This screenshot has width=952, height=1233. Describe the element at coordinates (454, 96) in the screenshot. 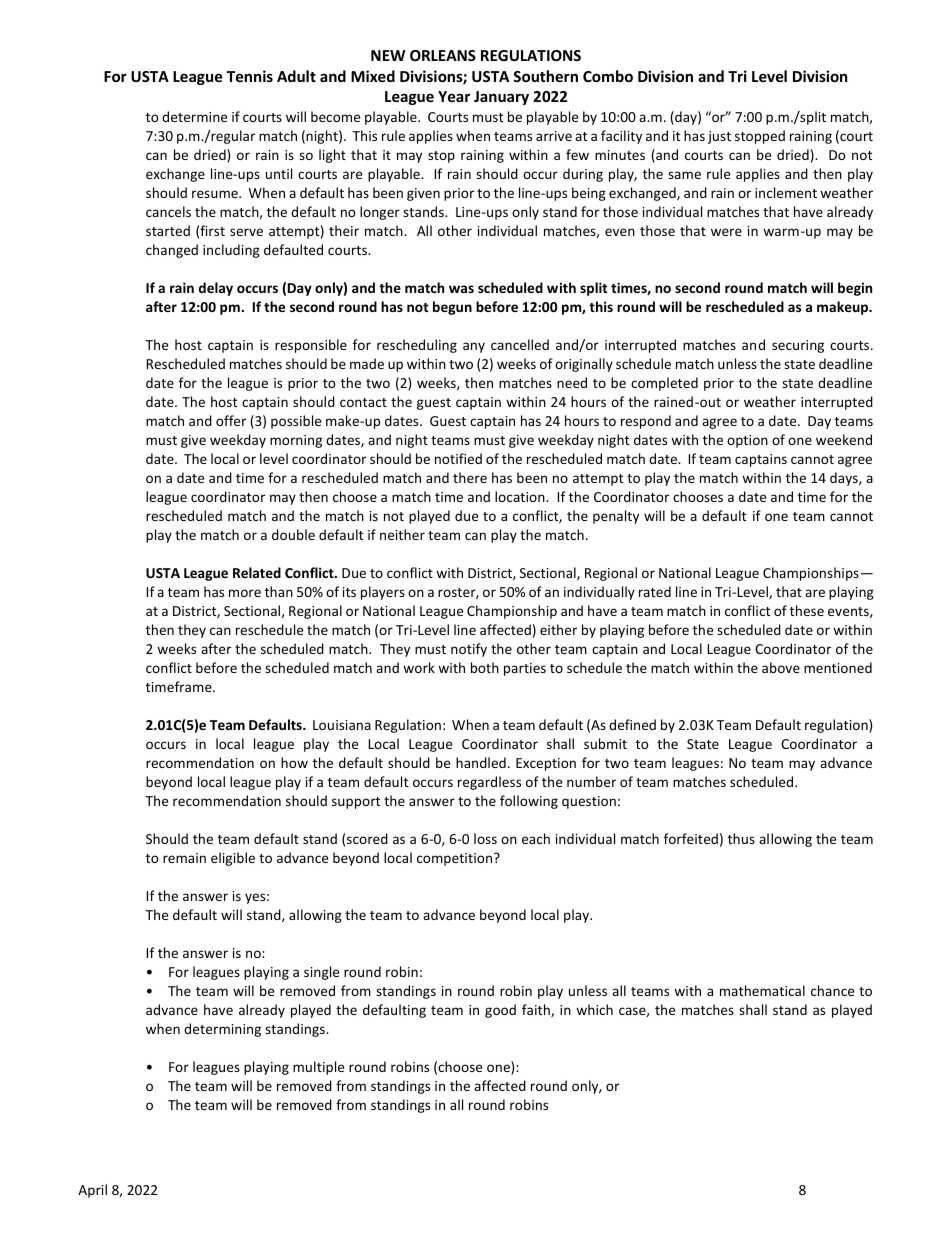

I see `Year` at that location.
